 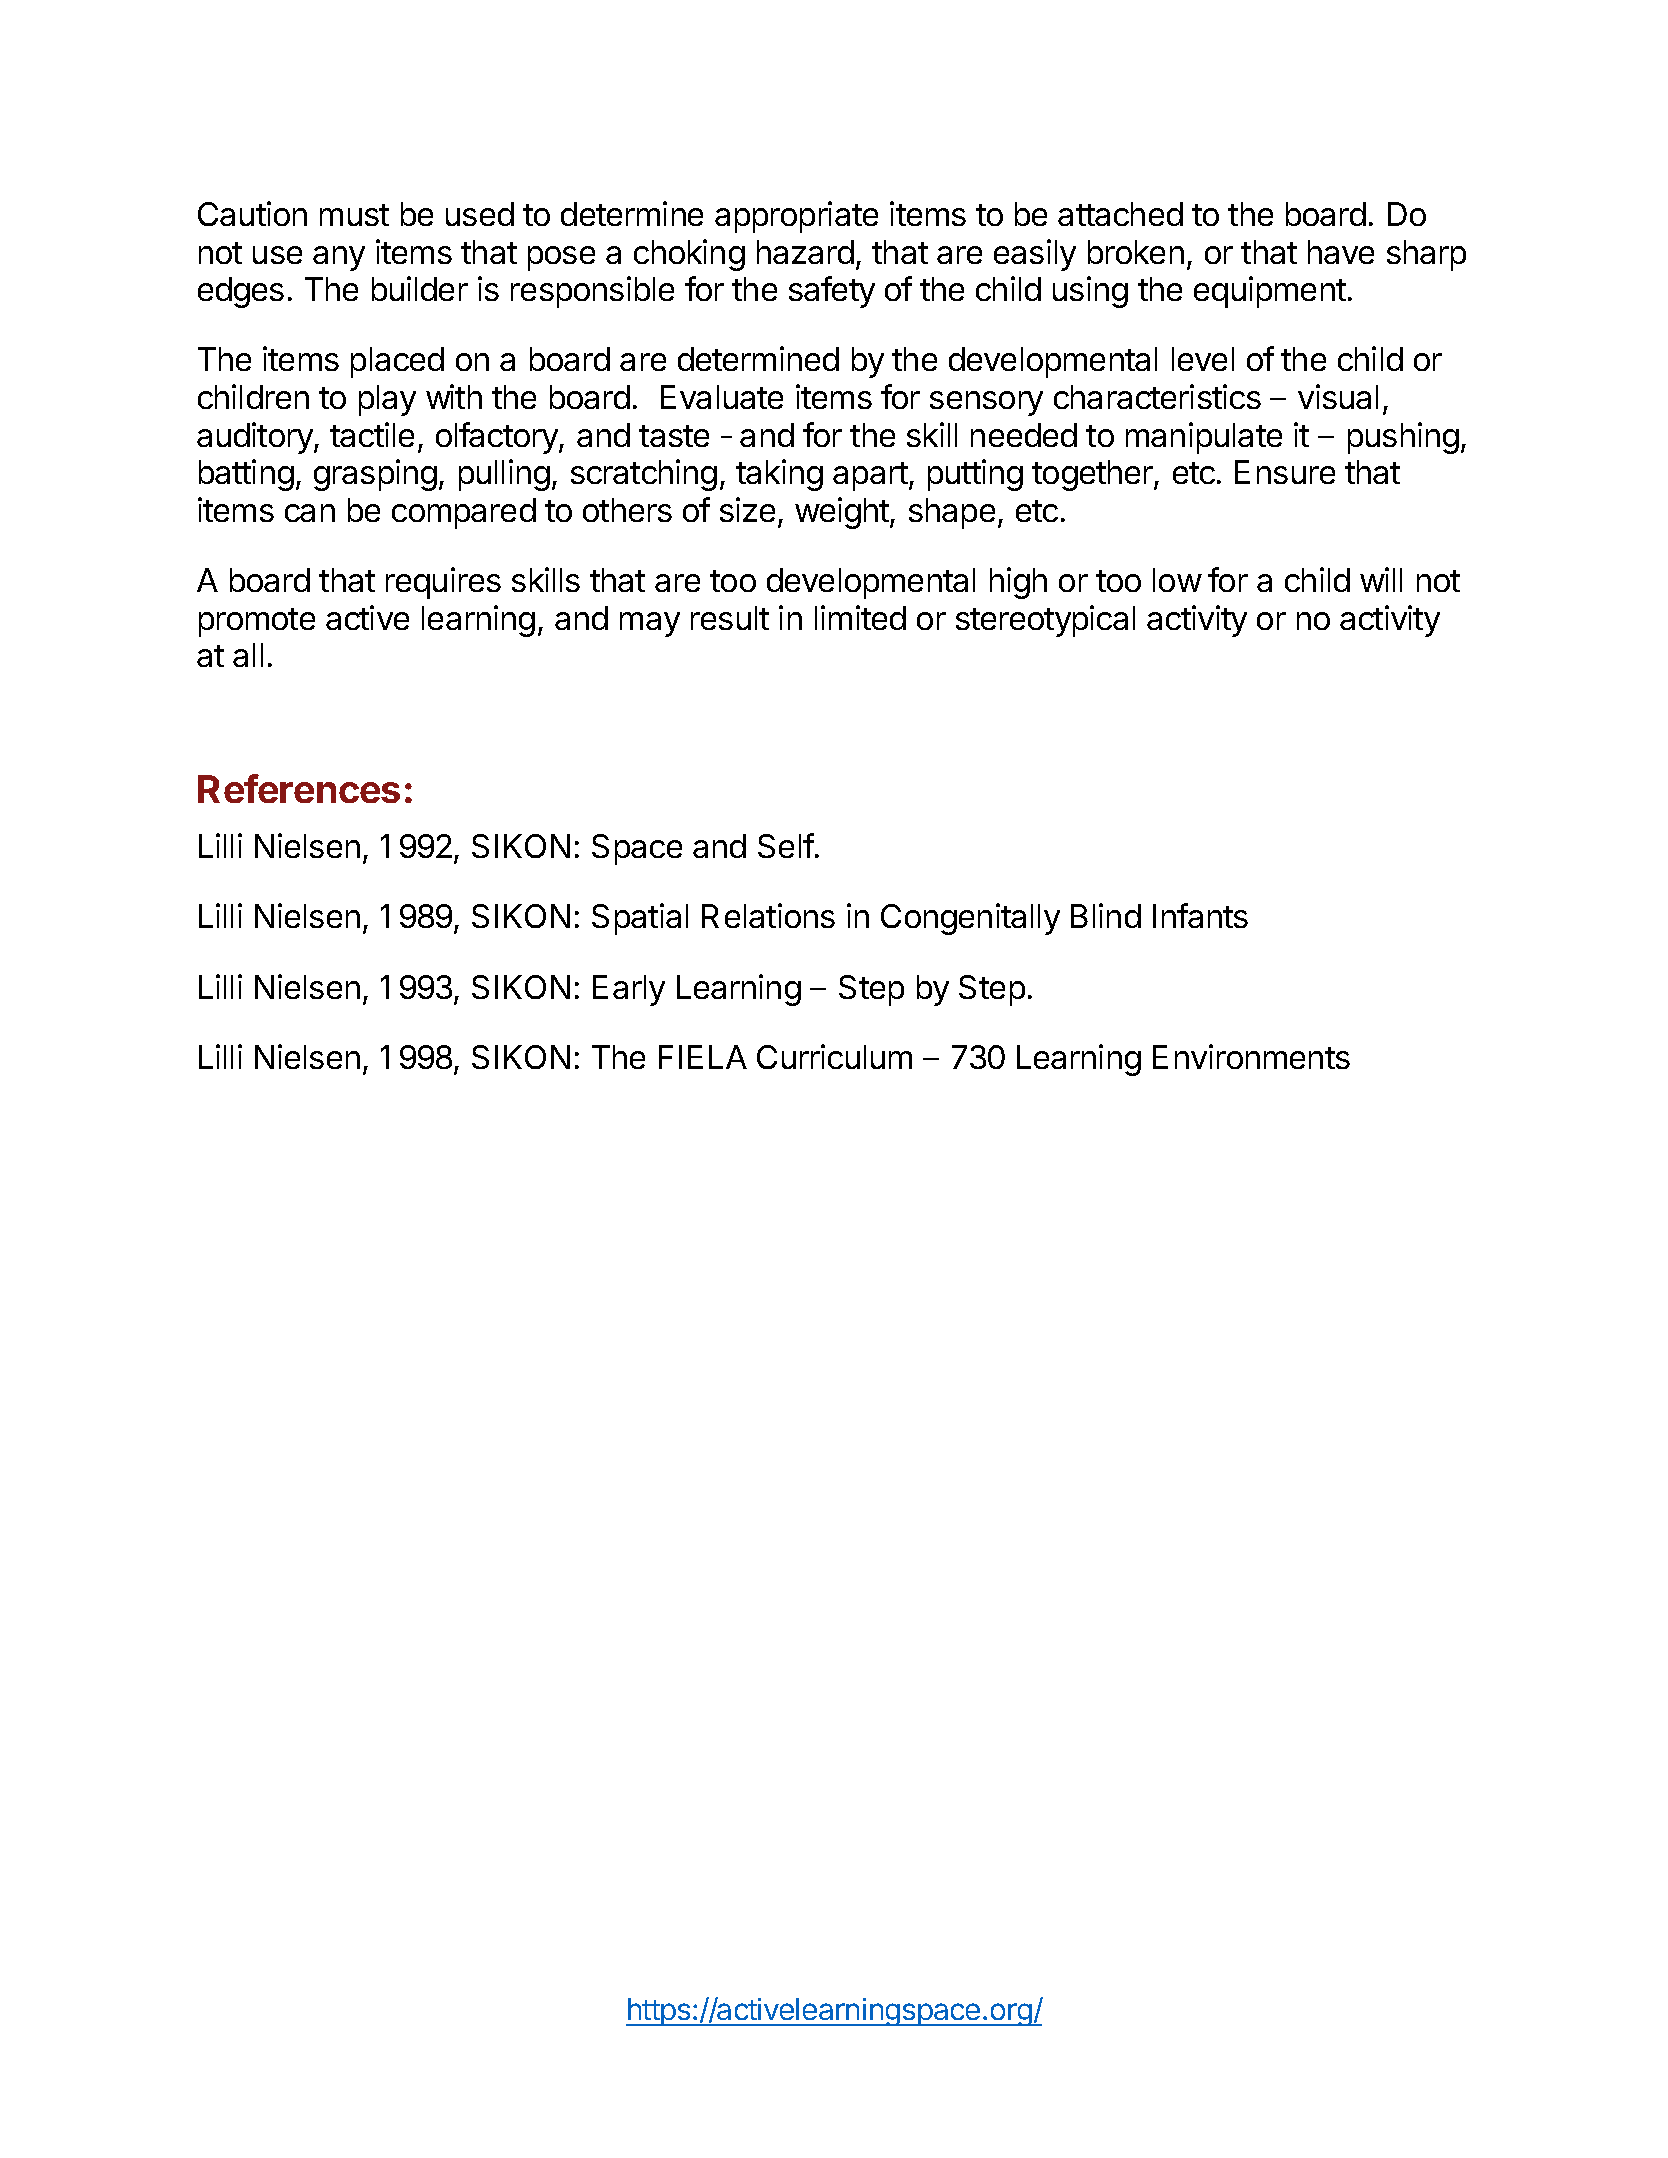 I want to click on Early, so click(x=629, y=990).
